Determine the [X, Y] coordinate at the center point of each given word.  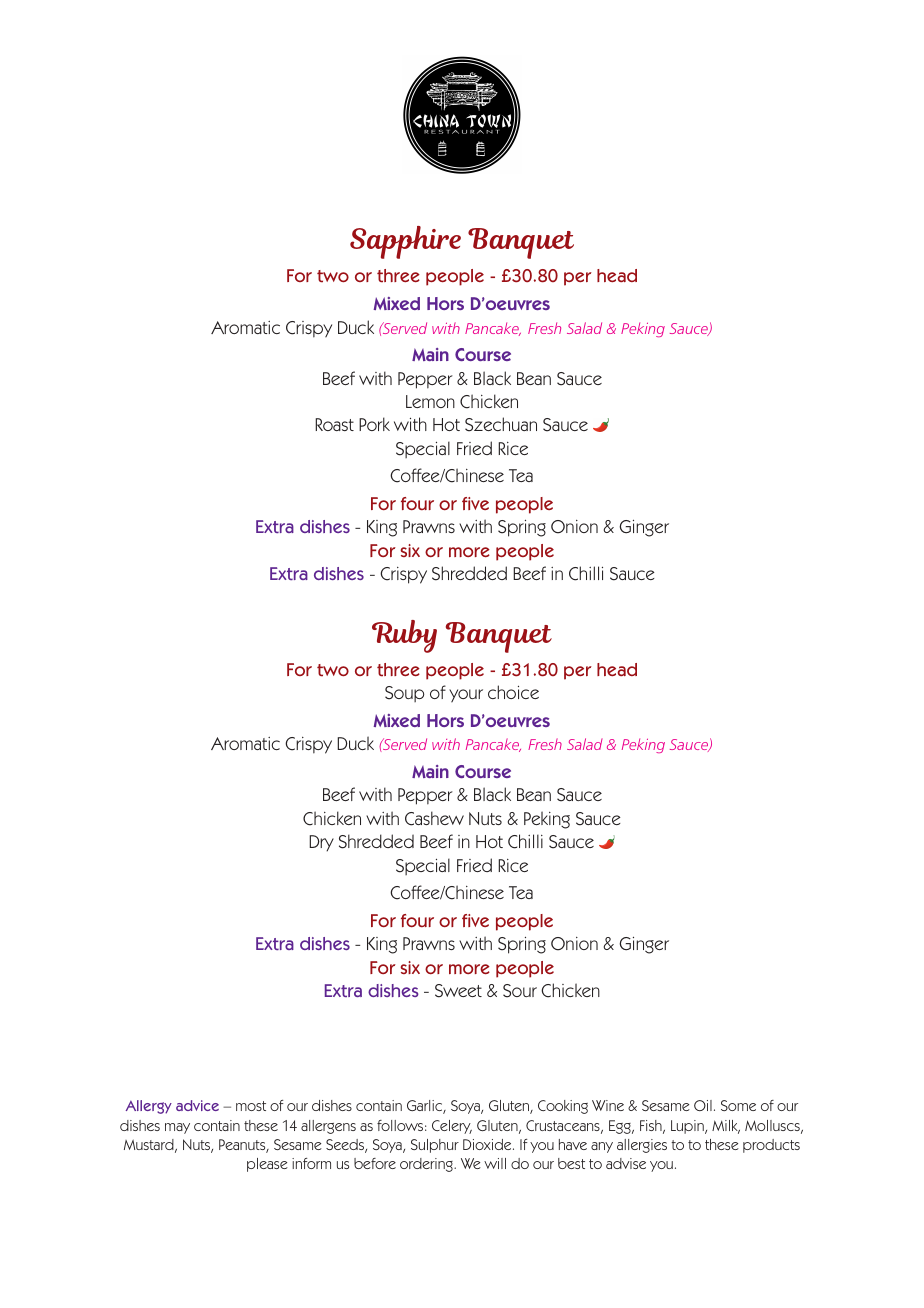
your [466, 696]
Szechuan [501, 424]
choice [513, 692]
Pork [374, 424]
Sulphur [435, 1146]
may [177, 1128]
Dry [321, 843]
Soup [404, 694]
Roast [334, 424]
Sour [520, 991]
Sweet [458, 991]
